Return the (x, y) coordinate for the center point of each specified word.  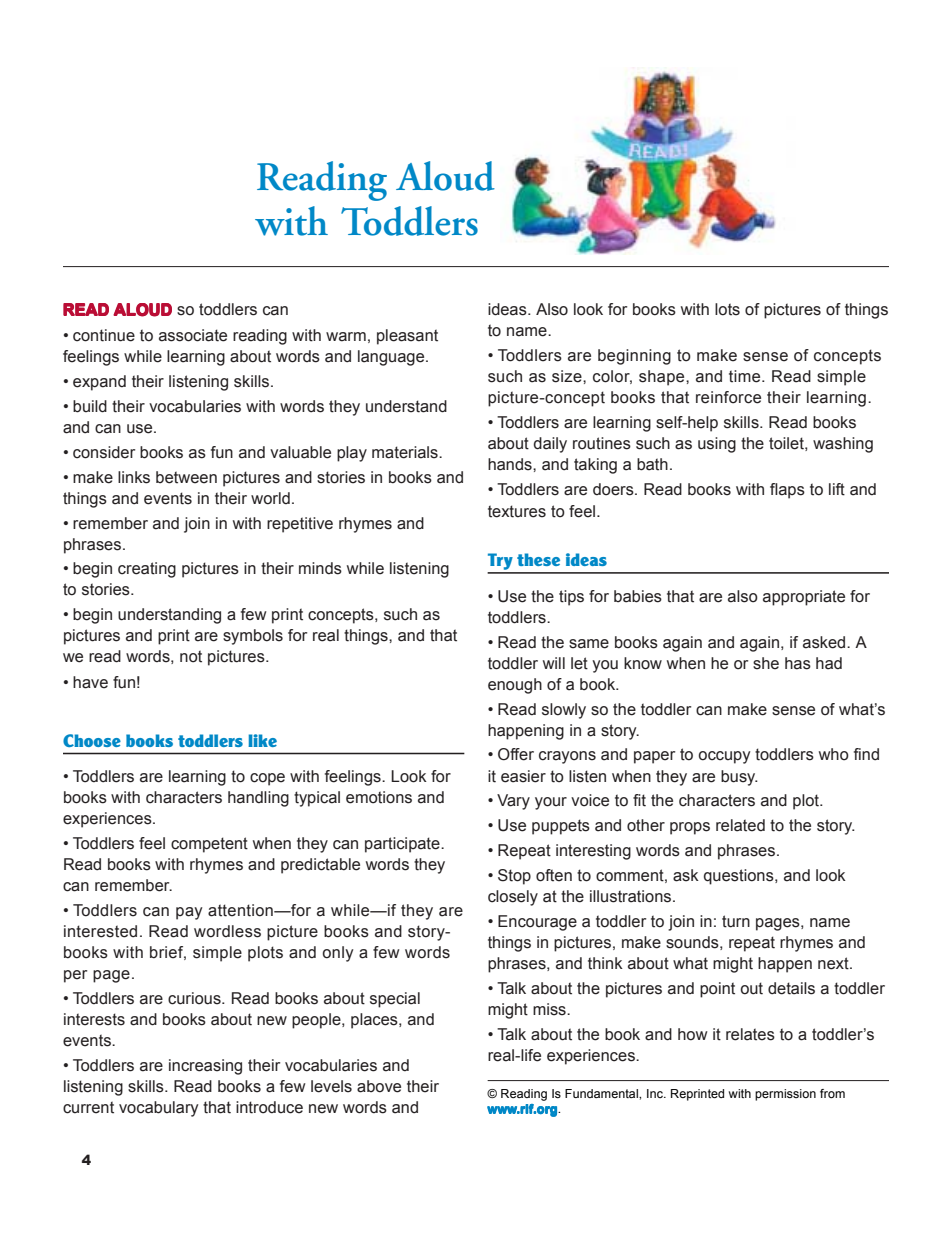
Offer (516, 754)
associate (193, 335)
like (262, 740)
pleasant (407, 337)
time (746, 376)
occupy (724, 757)
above (379, 1086)
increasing (205, 1067)
